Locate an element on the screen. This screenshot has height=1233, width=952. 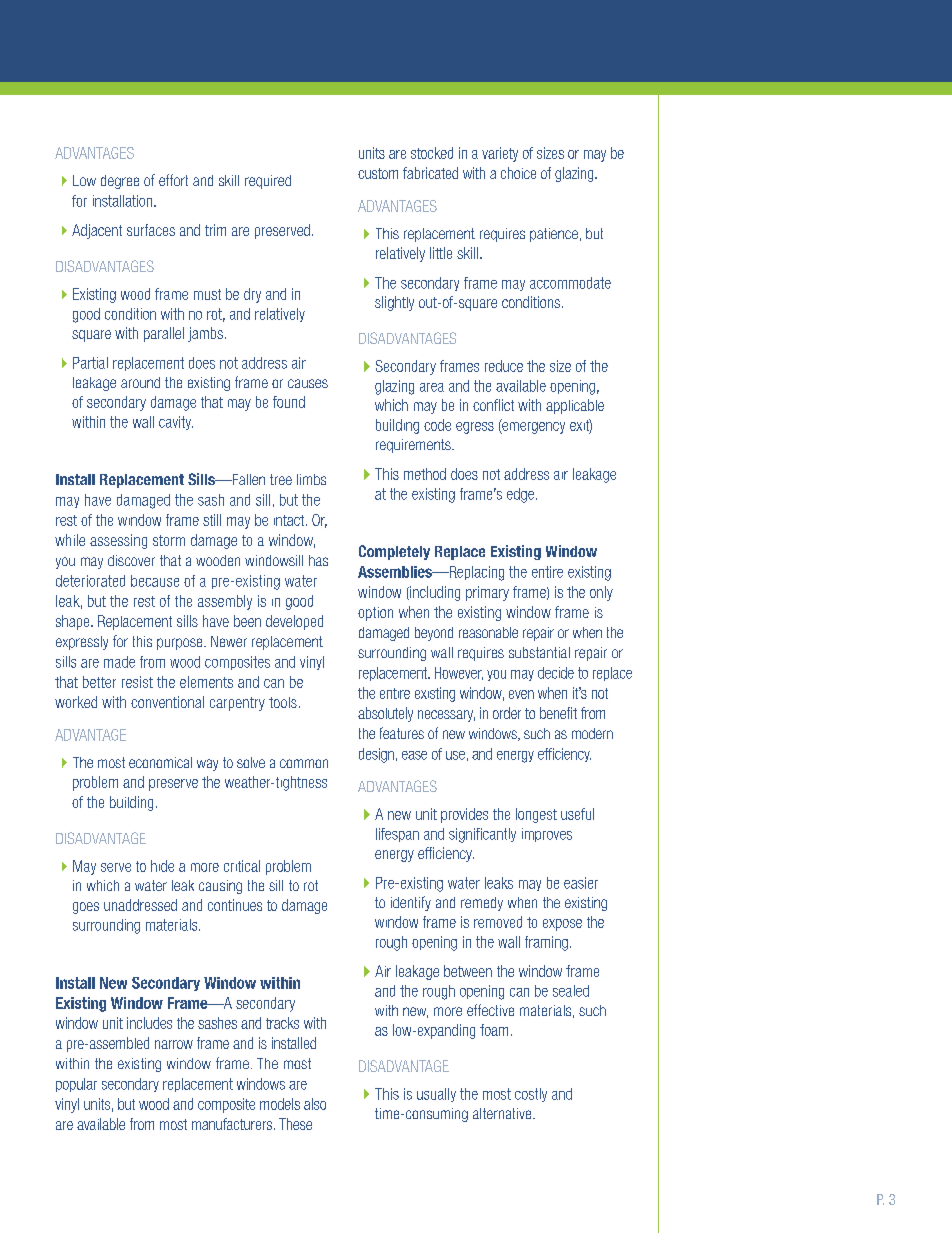
popular is located at coordinates (76, 1085).
